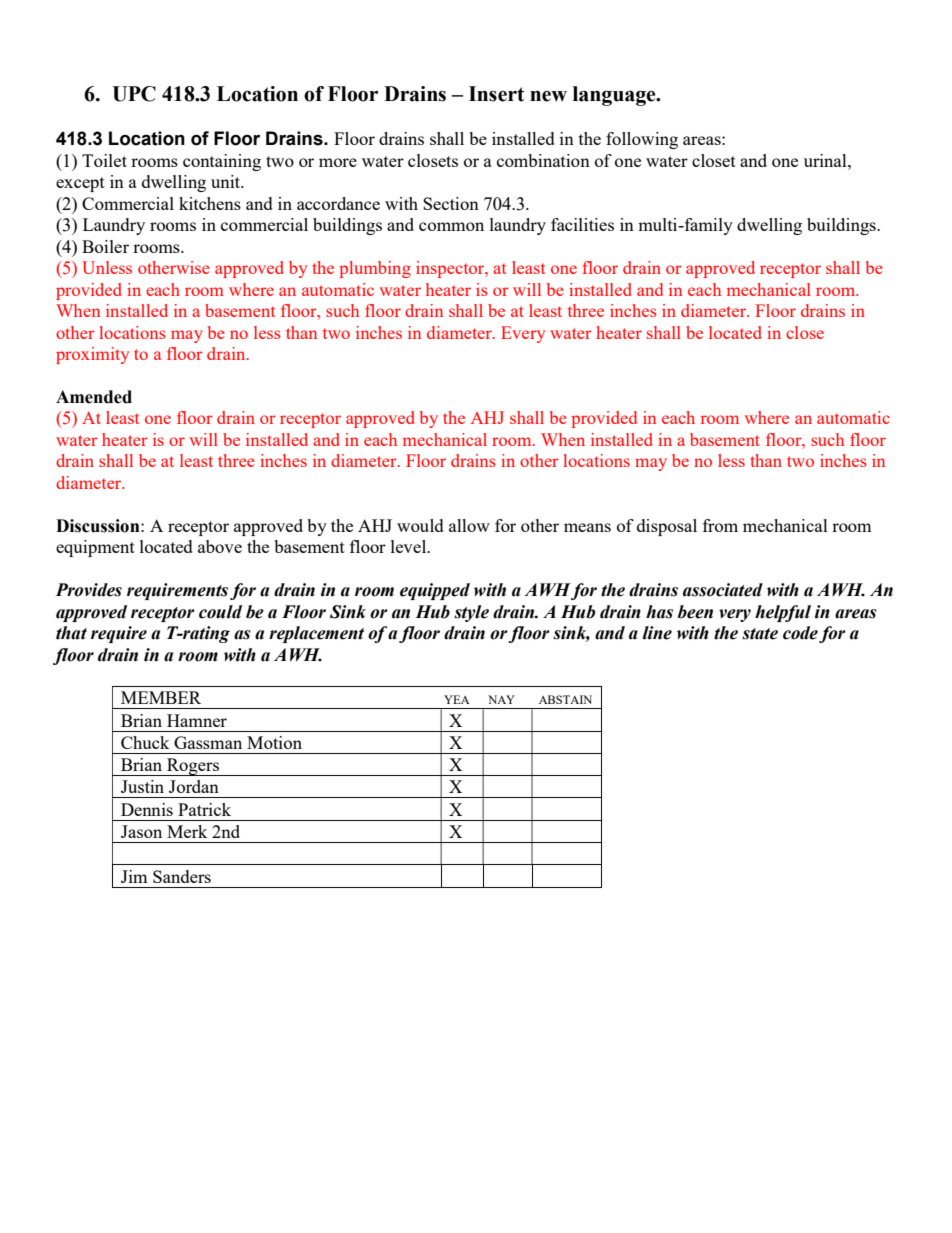 The width and height of the screenshot is (952, 1233). I want to click on Jason, so click(141, 831).
